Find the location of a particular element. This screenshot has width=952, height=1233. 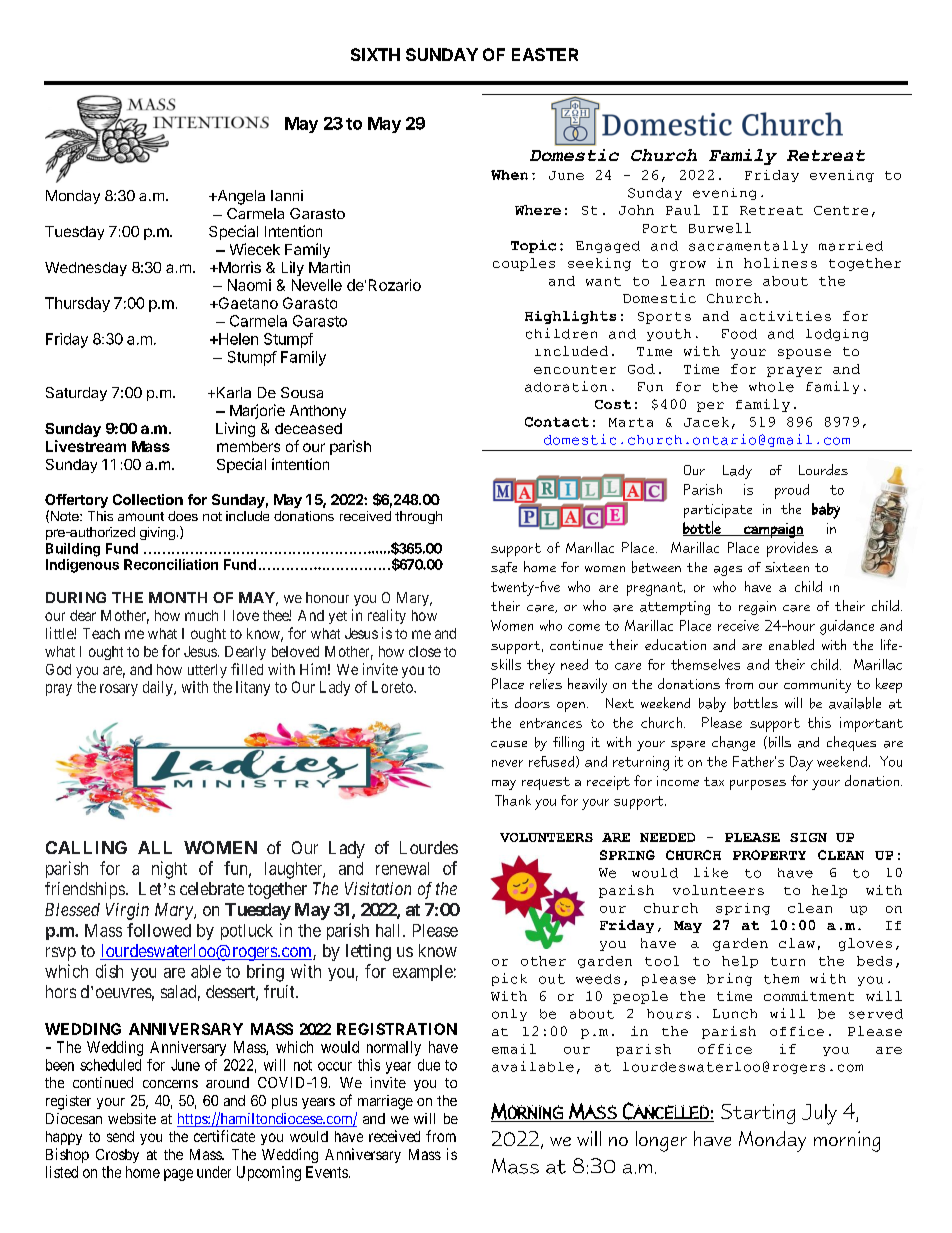

EASTER is located at coordinates (545, 54).
